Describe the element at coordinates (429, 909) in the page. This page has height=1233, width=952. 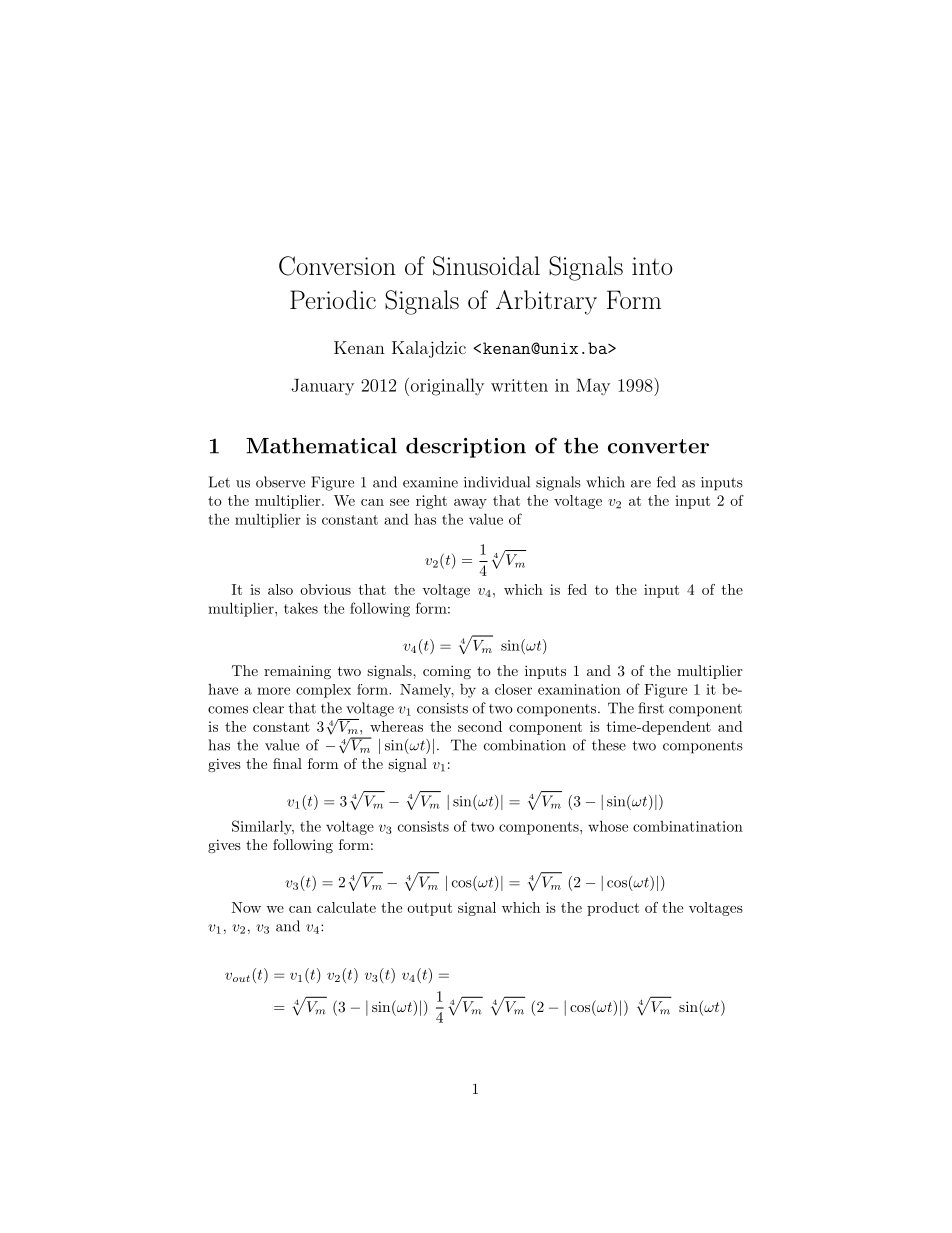
I see `output` at that location.
